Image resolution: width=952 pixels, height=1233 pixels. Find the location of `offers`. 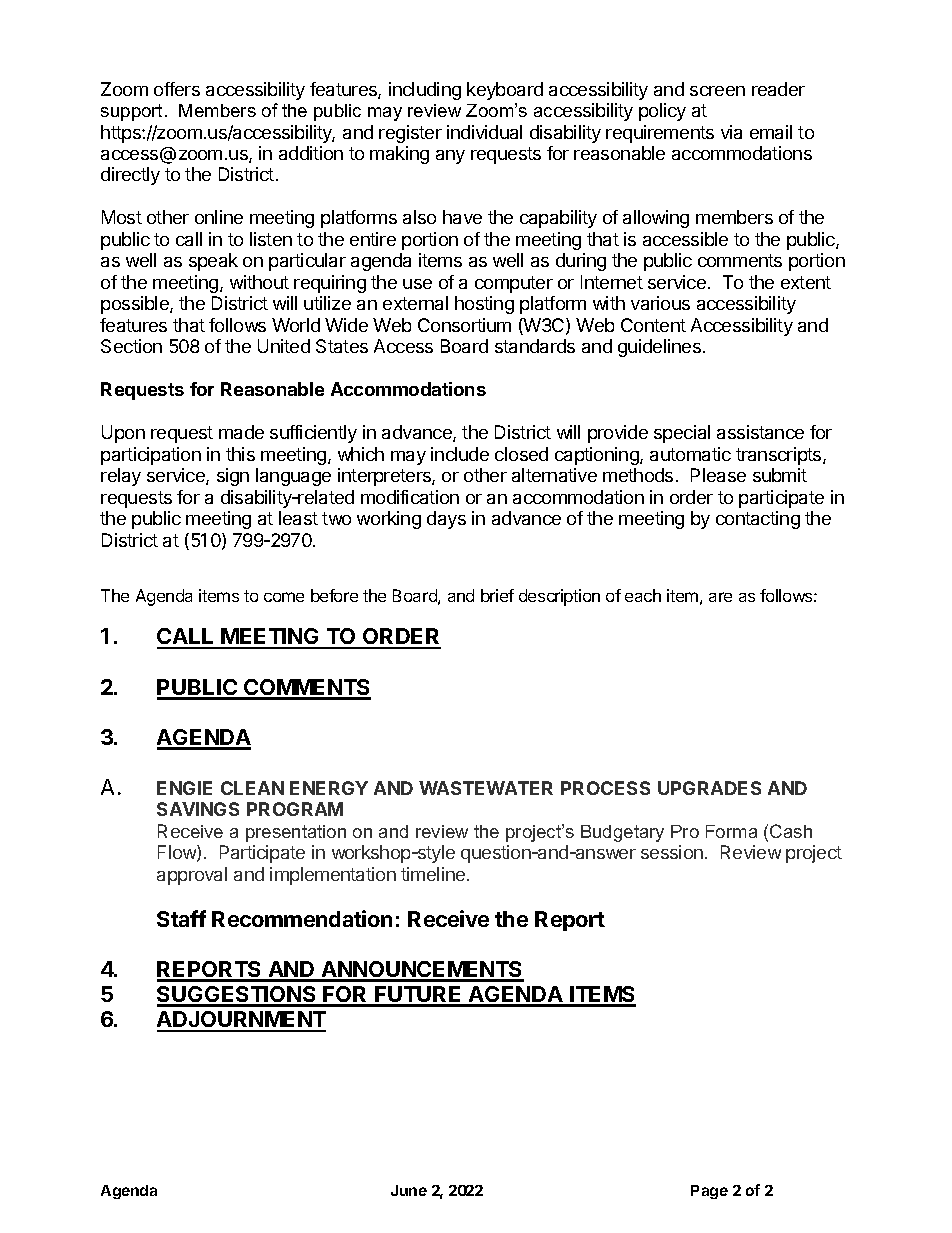

offers is located at coordinates (177, 89).
